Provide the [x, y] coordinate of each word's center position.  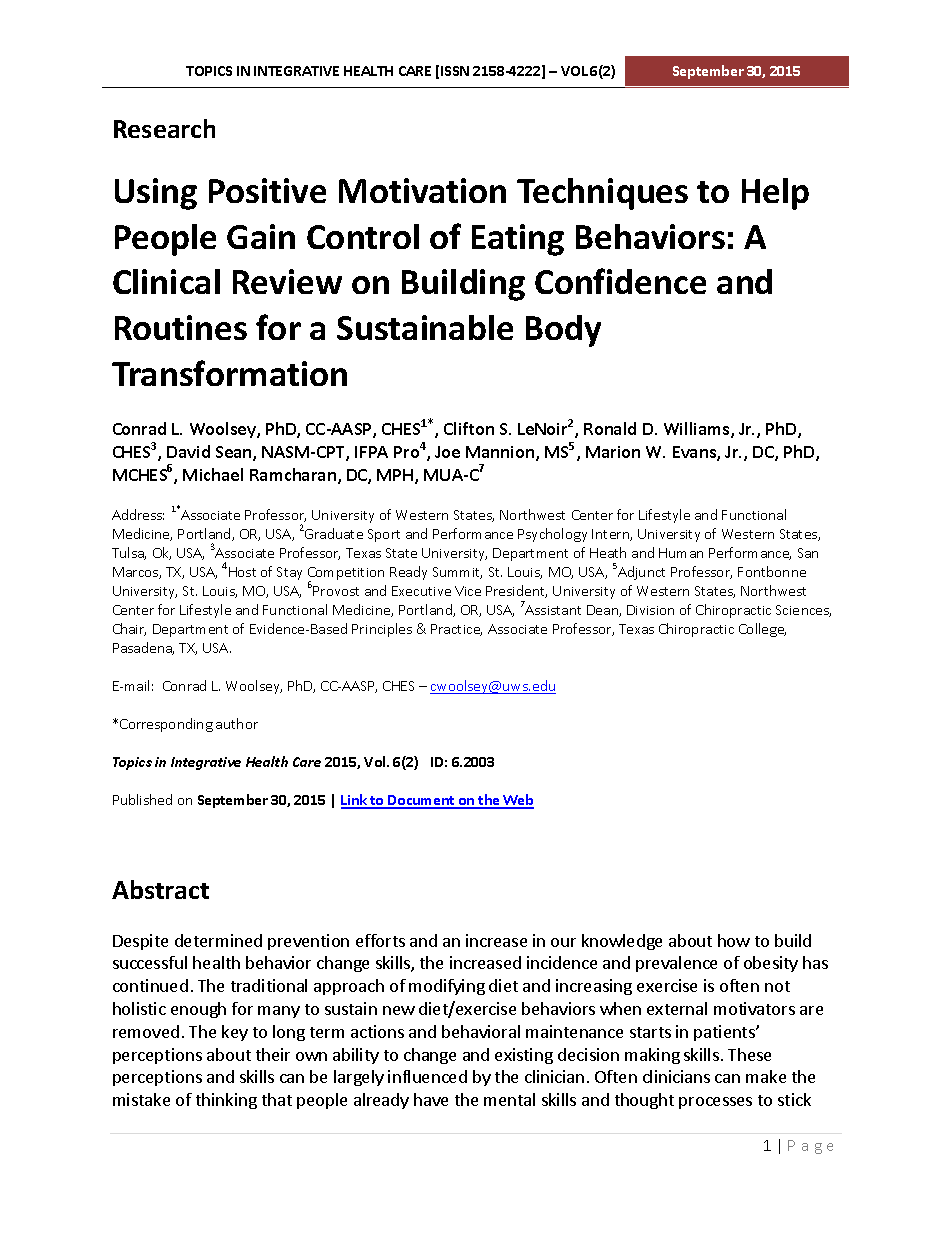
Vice [468, 591]
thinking [226, 1101]
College [762, 630]
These [749, 1054]
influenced [427, 1076]
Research [164, 128]
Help [775, 194]
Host [242, 572]
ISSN [455, 71]
